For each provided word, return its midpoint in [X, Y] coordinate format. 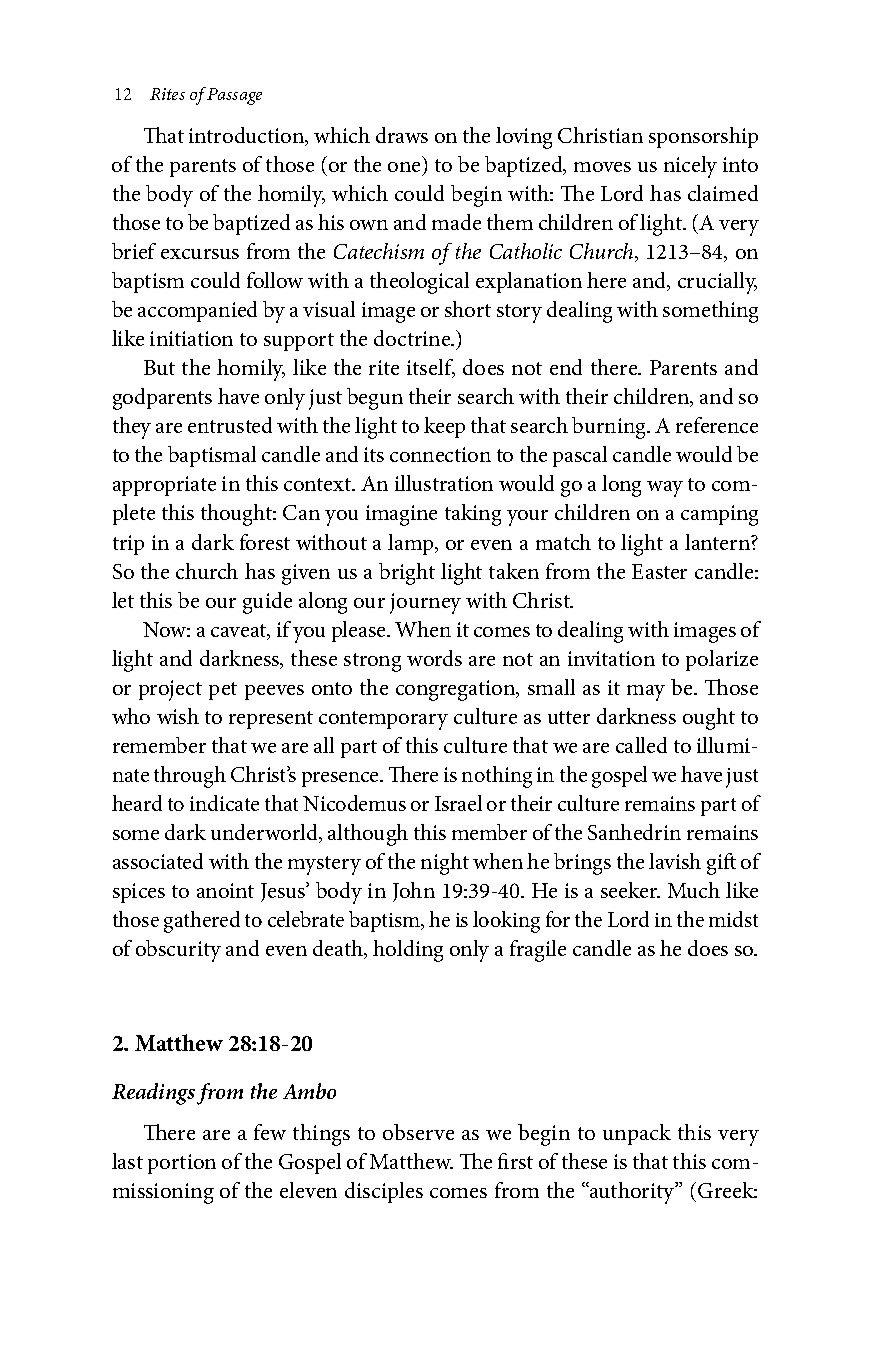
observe [418, 1132]
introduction [248, 136]
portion [182, 1164]
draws [402, 135]
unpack [637, 1134]
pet [223, 691]
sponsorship [703, 137]
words [434, 658]
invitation [611, 658]
